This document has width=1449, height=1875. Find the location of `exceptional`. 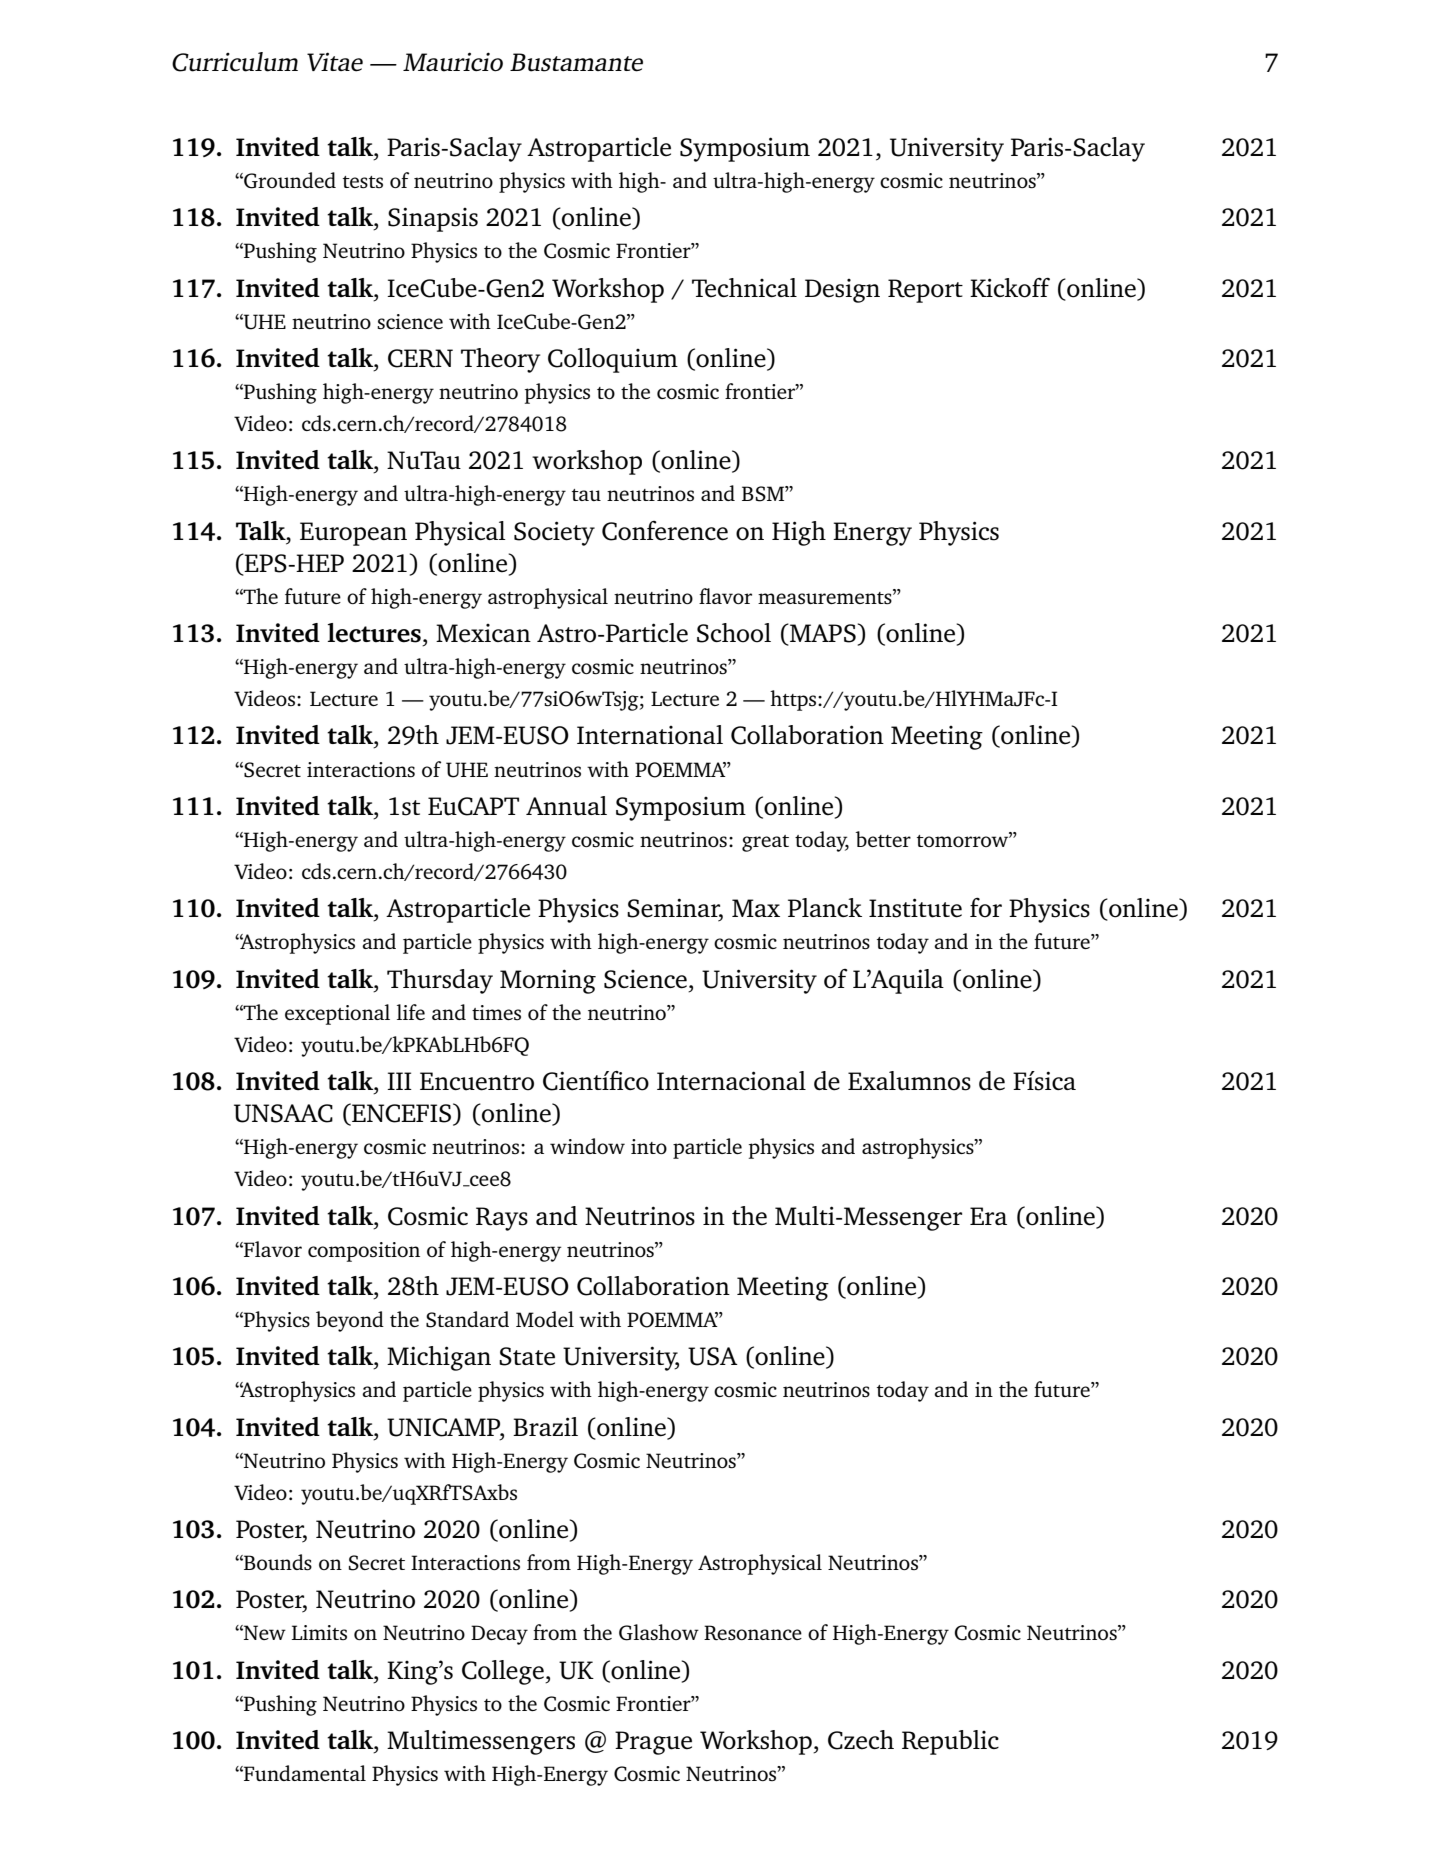

exceptional is located at coordinates (337, 1014).
